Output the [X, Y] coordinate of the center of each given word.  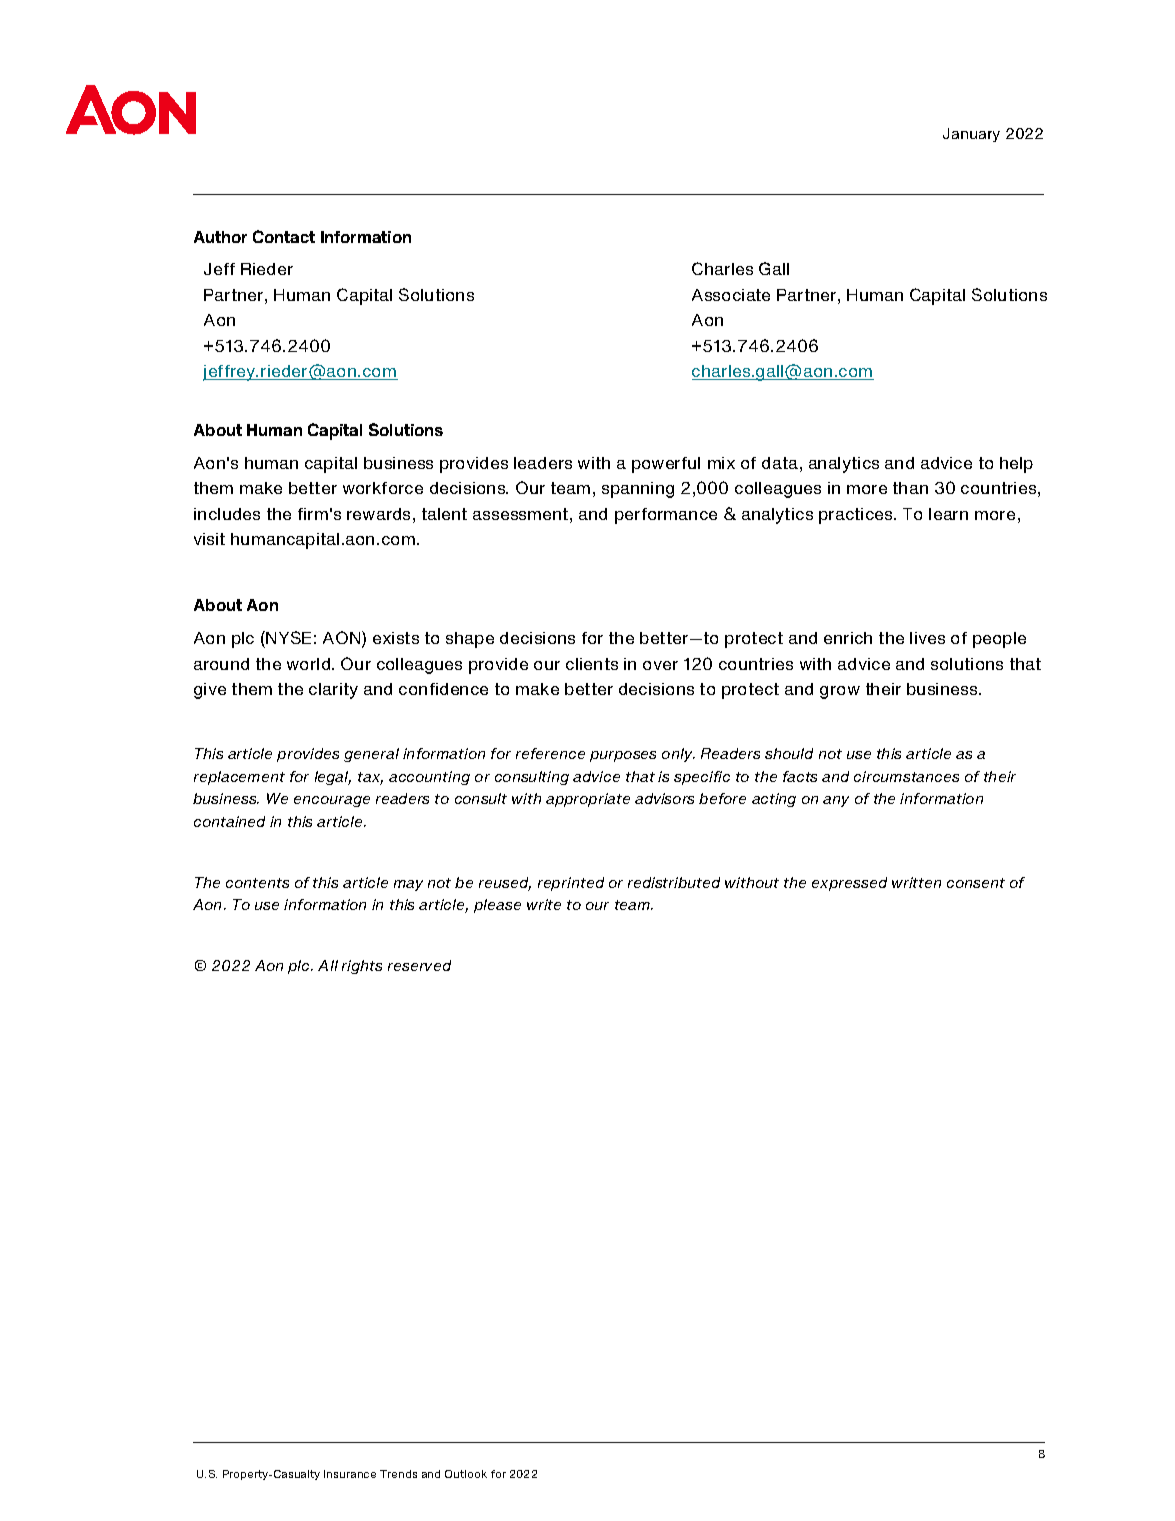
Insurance [350, 1474]
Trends [398, 1474]
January [971, 135]
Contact [284, 236]
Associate [731, 295]
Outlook [466, 1474]
